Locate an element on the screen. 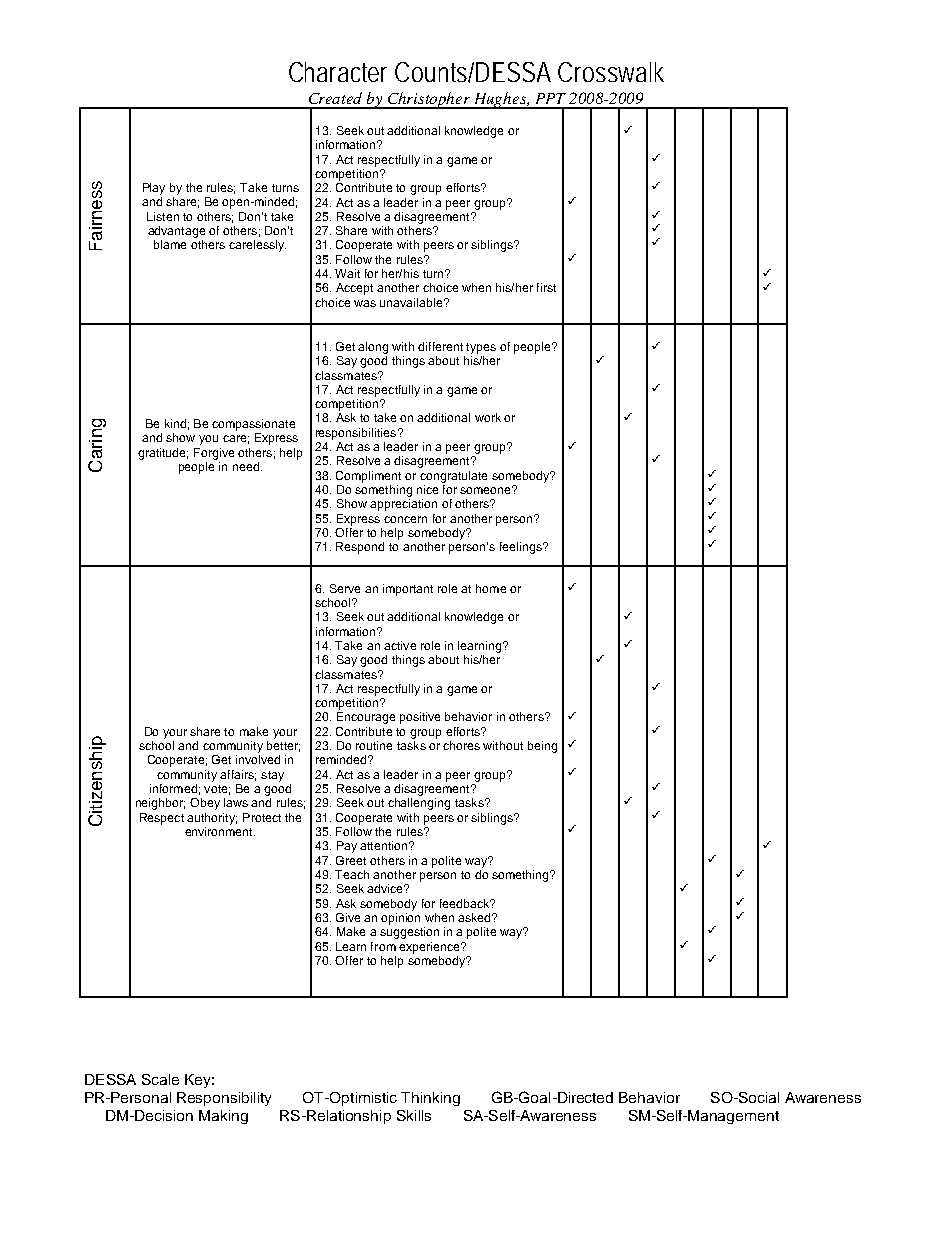 This screenshot has height=1233, width=952. Responsibility is located at coordinates (224, 1099).
